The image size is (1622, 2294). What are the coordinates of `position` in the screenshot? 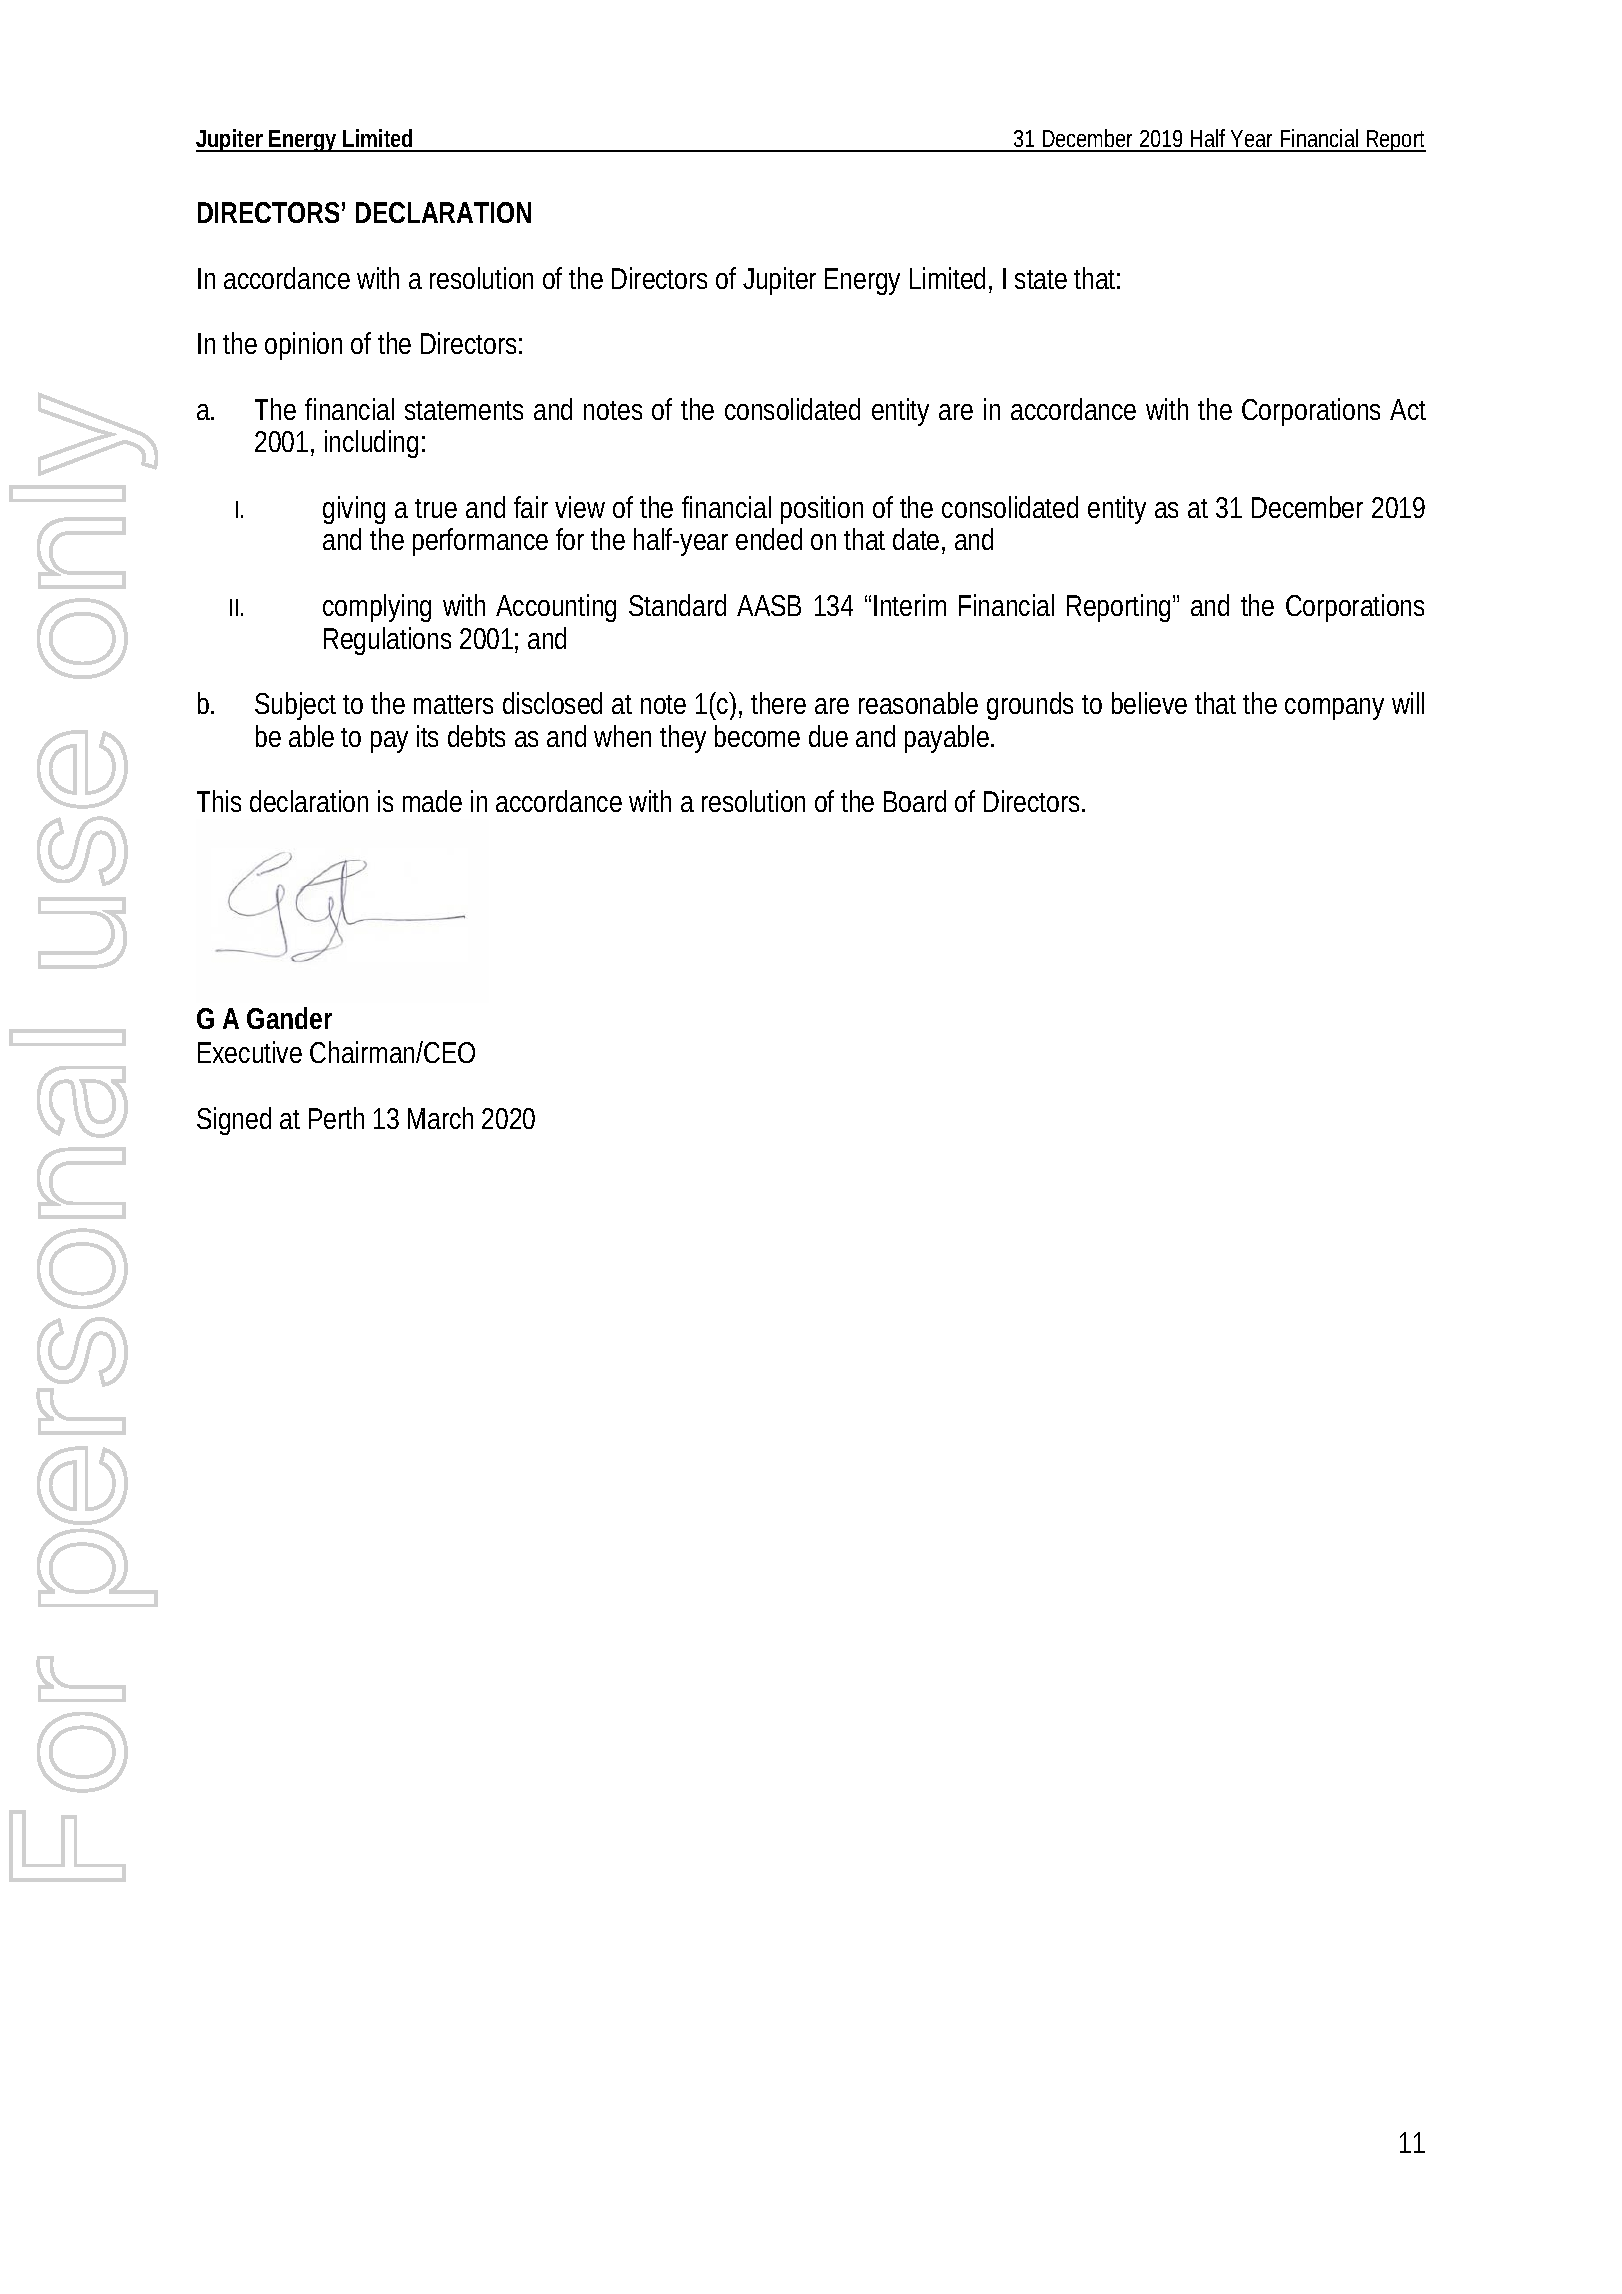 It's located at (822, 510).
